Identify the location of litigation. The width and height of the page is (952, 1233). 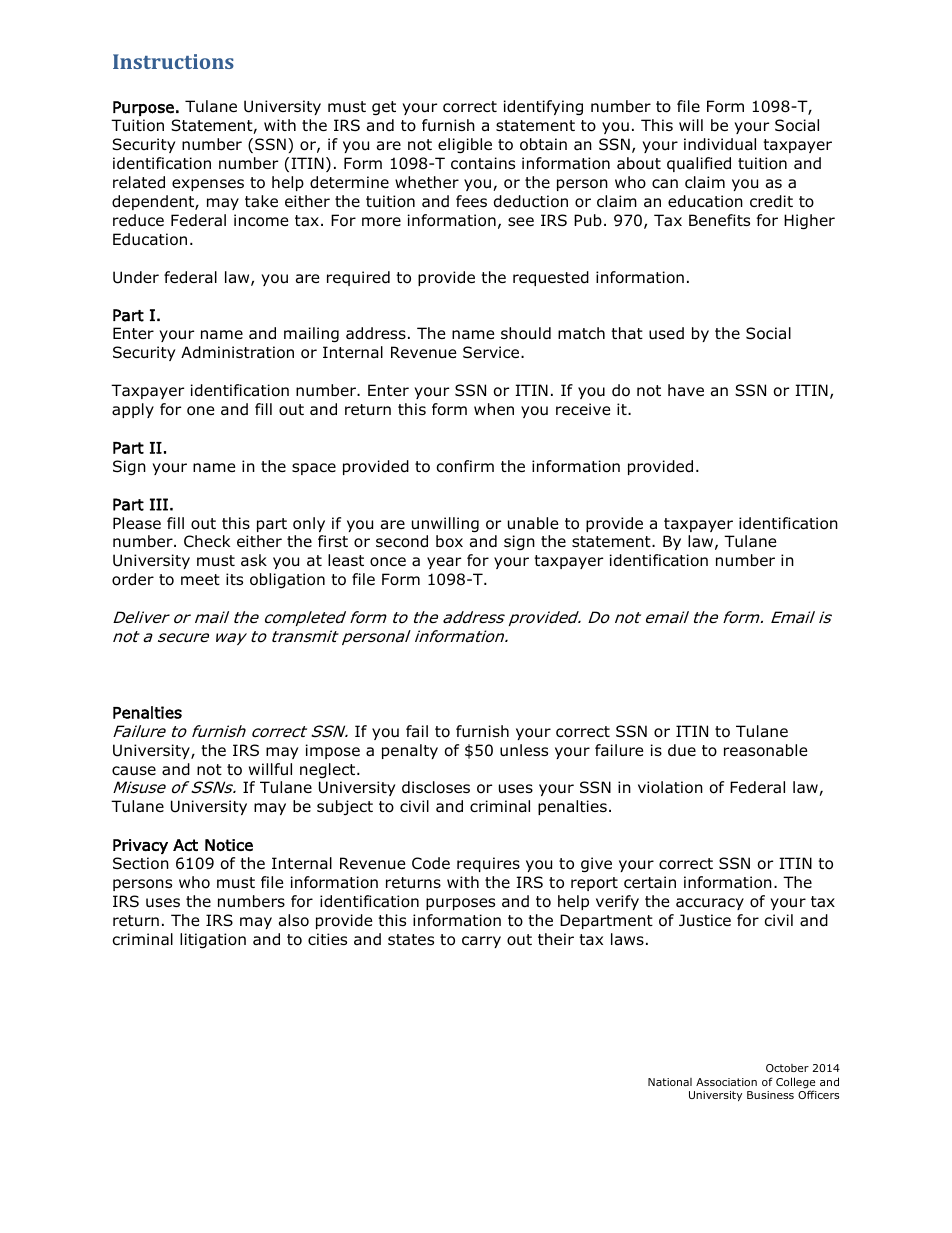
(213, 940).
